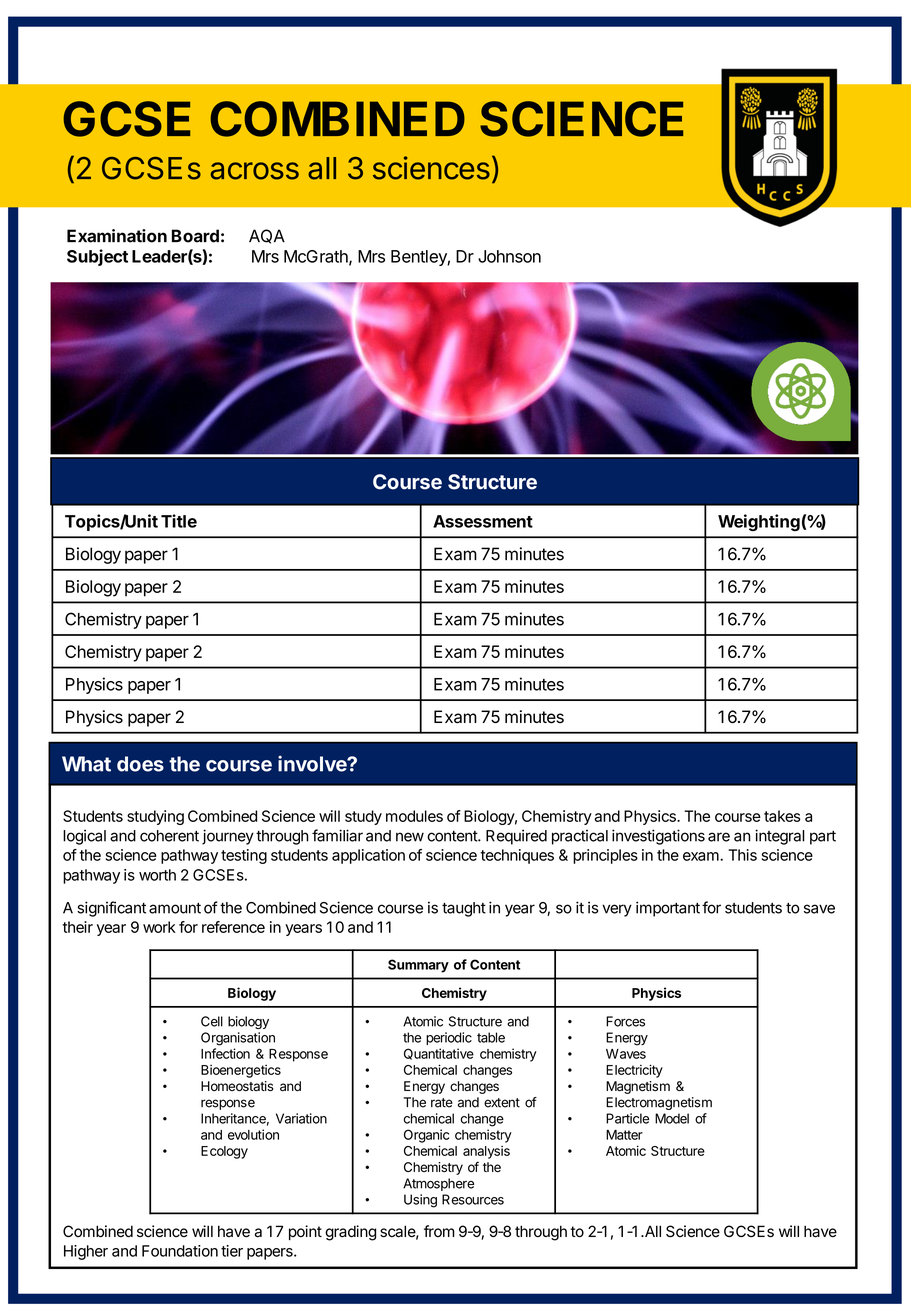 This screenshot has width=911, height=1316. I want to click on Johnson, so click(509, 256).
